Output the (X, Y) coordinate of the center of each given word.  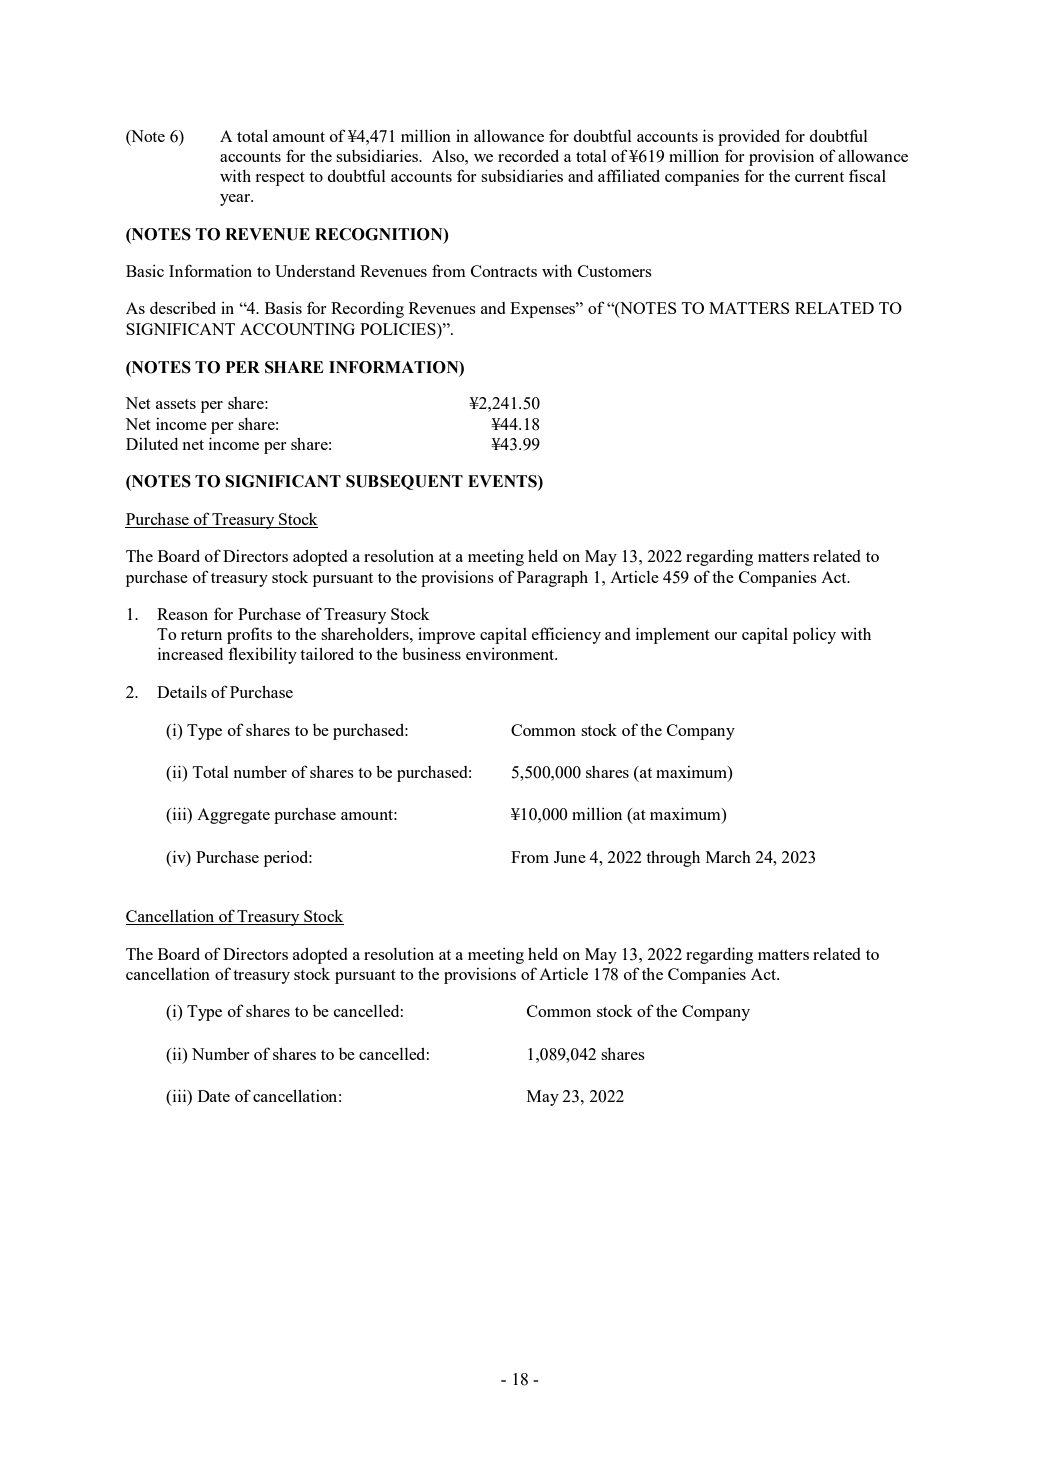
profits (249, 635)
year (236, 200)
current (819, 177)
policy (814, 636)
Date (214, 1096)
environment (511, 654)
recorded (528, 156)
